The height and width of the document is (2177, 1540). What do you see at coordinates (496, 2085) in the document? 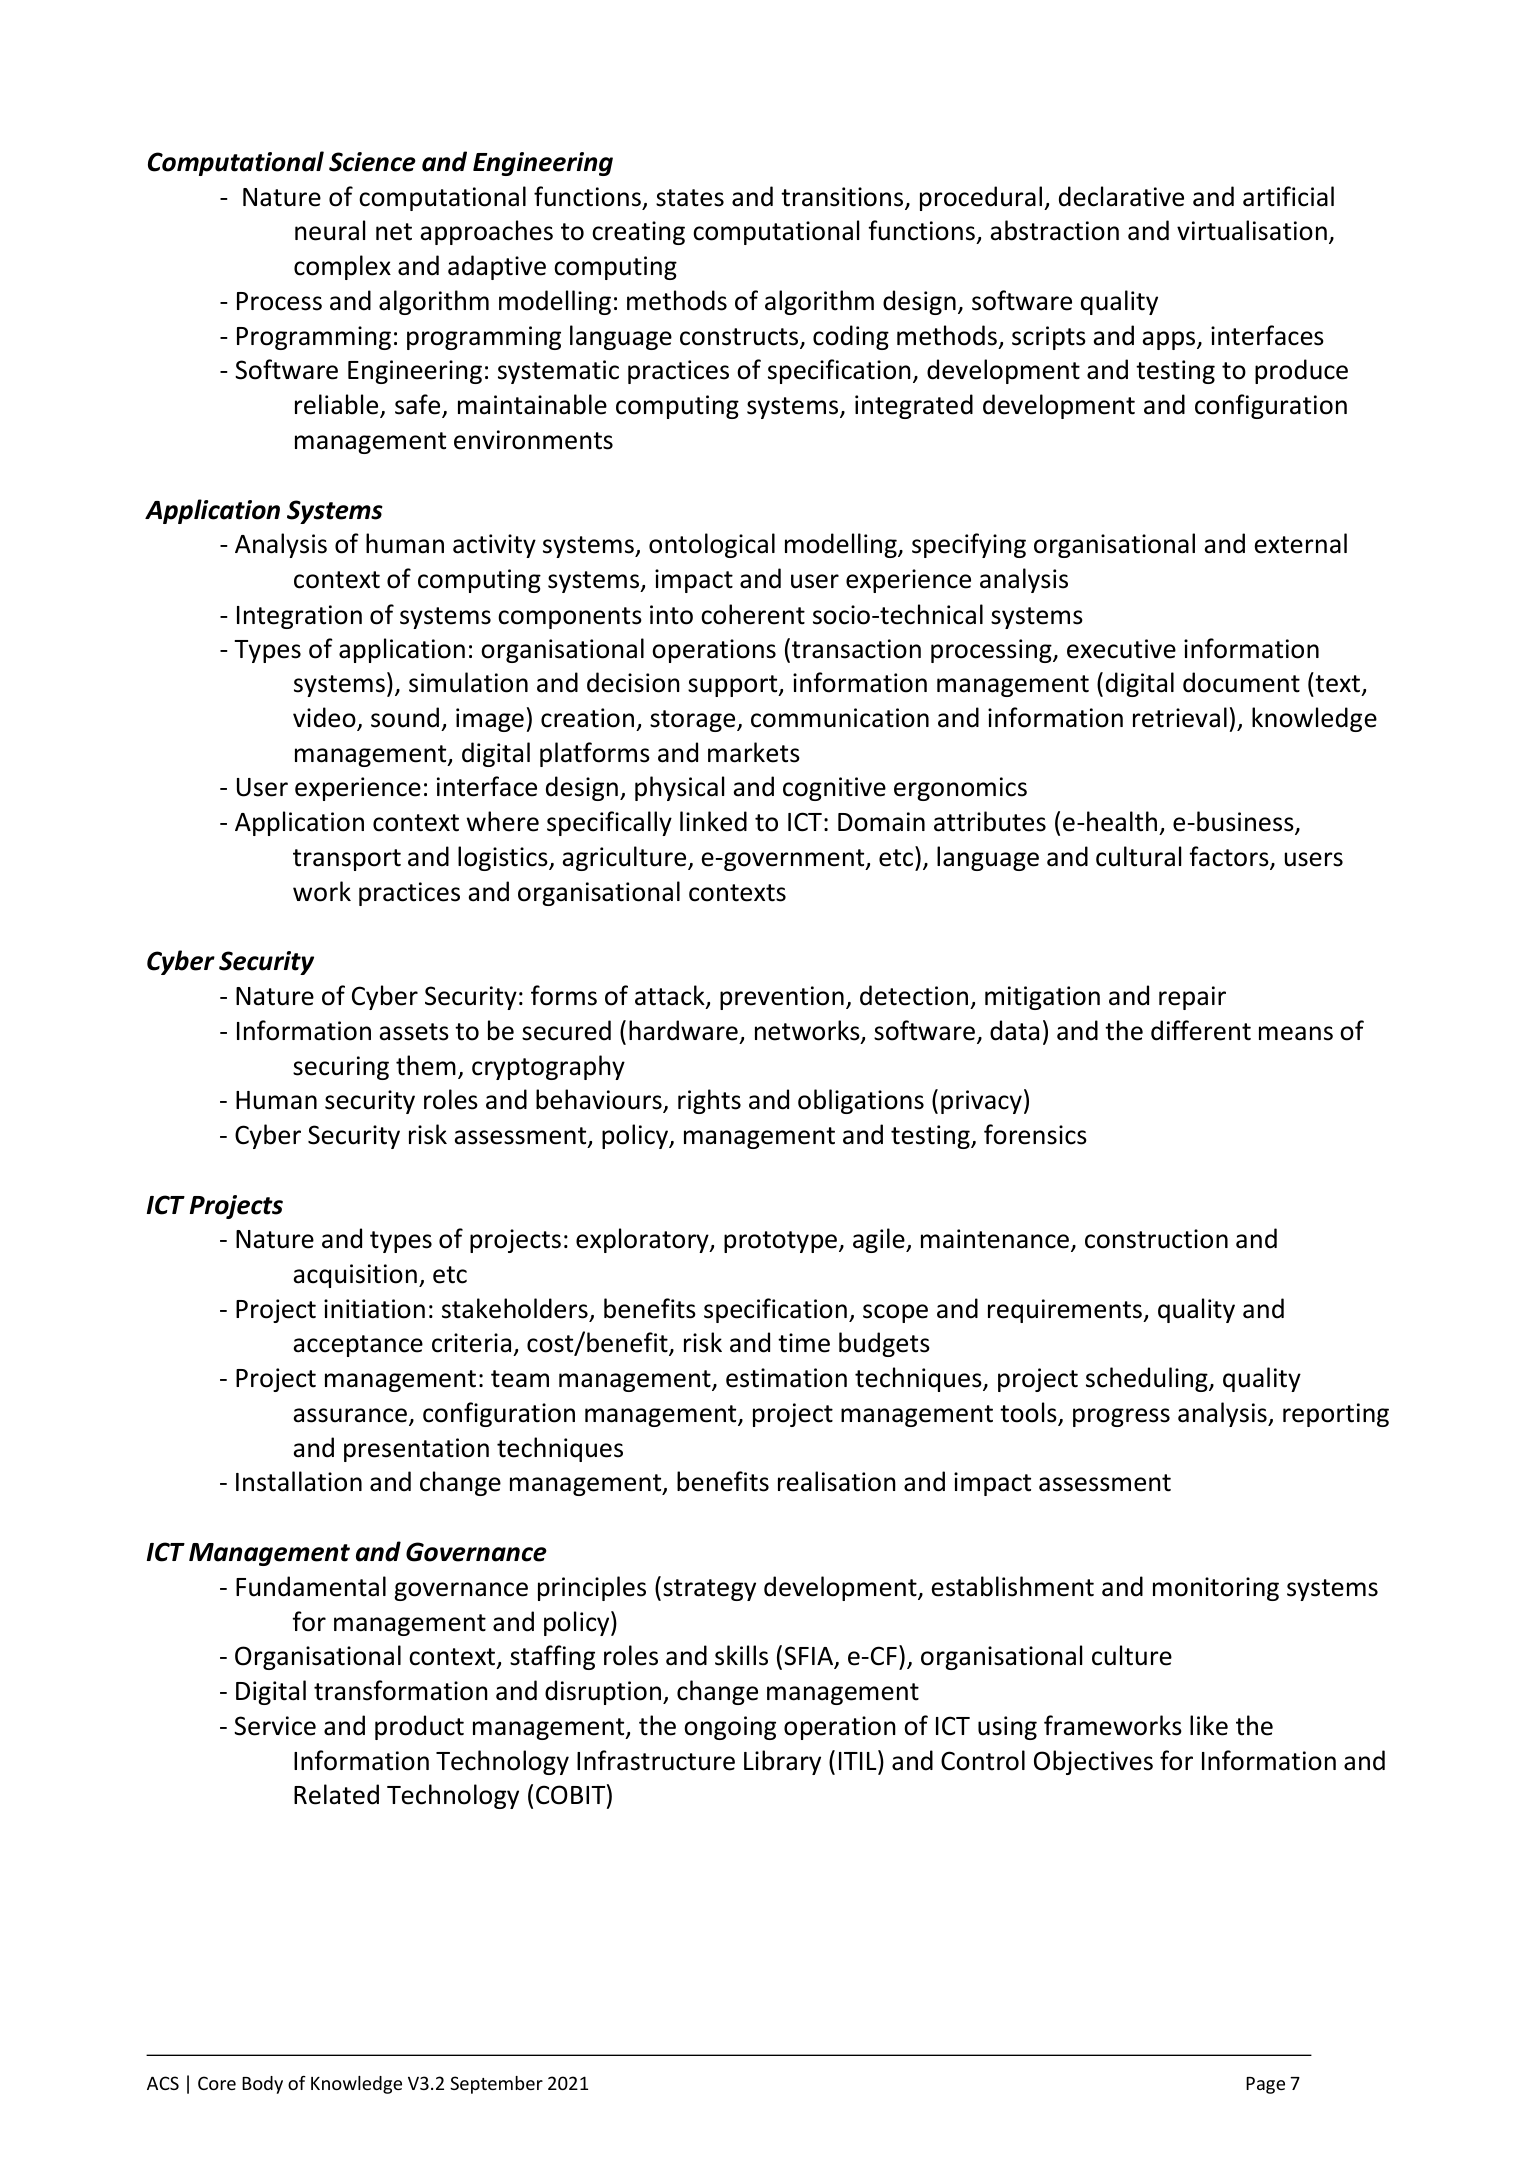
I see `September` at bounding box center [496, 2085].
